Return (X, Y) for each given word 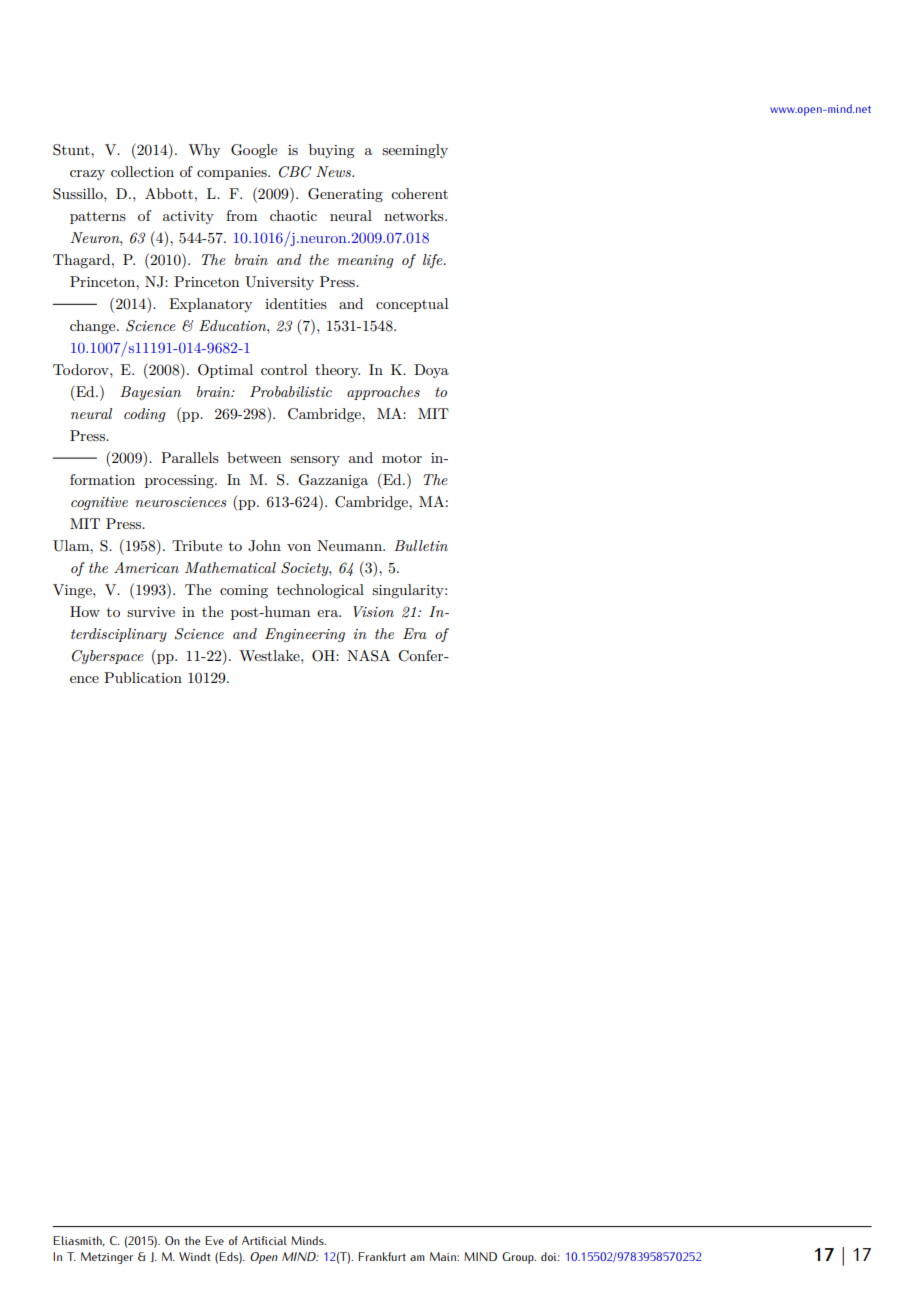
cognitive (99, 503)
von (299, 547)
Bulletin (421, 545)
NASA (368, 656)
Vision (373, 611)
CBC (295, 172)
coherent (419, 193)
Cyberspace (108, 657)
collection (142, 171)
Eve (214, 1240)
